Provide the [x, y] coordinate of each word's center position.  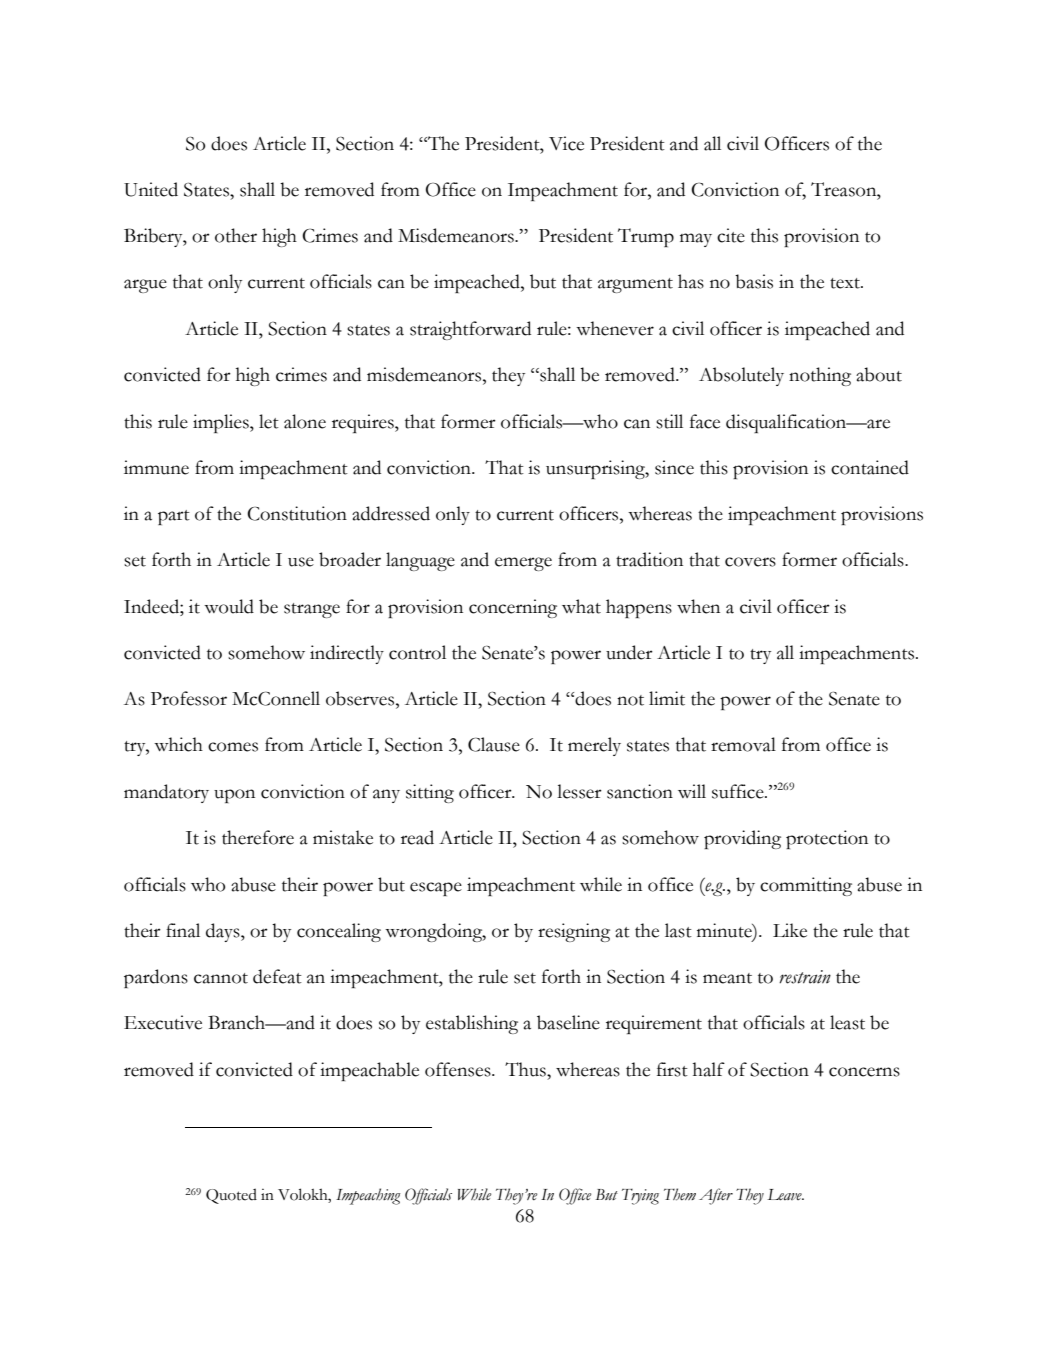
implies [222, 423]
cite [731, 235]
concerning [513, 608]
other [236, 235]
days [224, 932]
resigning [574, 932]
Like [790, 930]
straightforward [470, 330]
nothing [820, 376]
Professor [189, 698]
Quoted [231, 1196]
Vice [566, 143]
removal [743, 744]
